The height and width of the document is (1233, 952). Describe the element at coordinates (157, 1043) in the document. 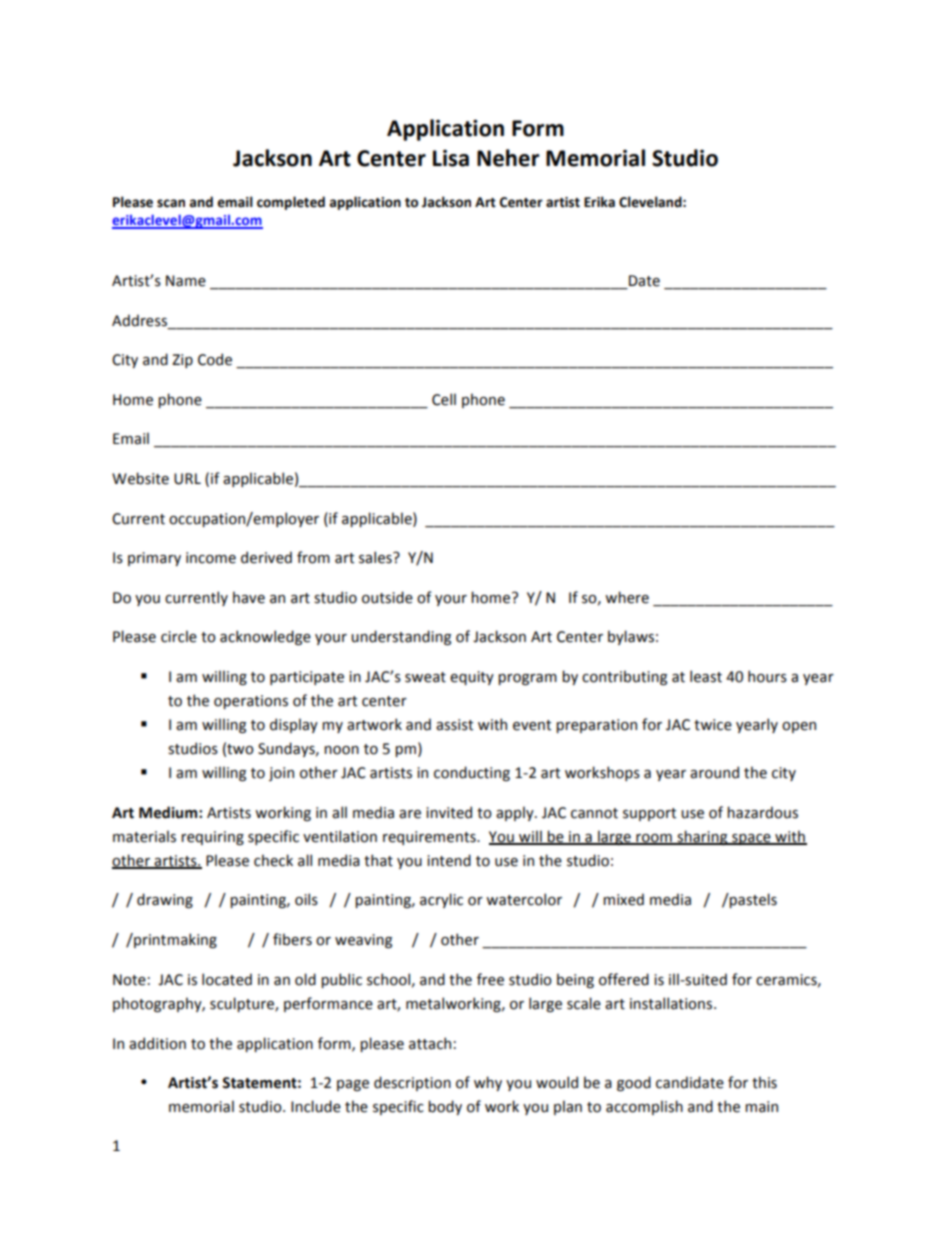

I see `addition` at that location.
